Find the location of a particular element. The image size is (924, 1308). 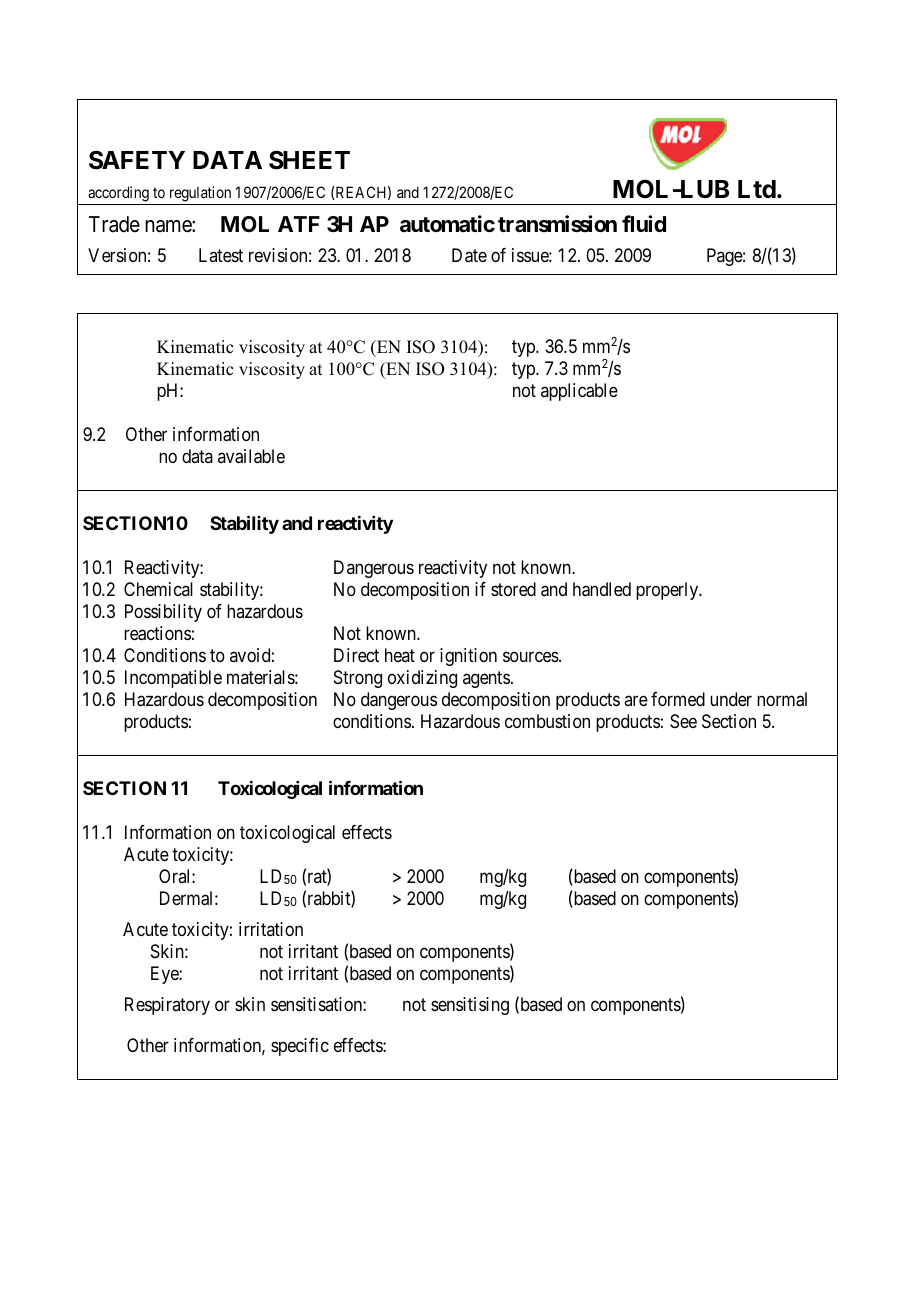

automatic is located at coordinates (447, 224).
